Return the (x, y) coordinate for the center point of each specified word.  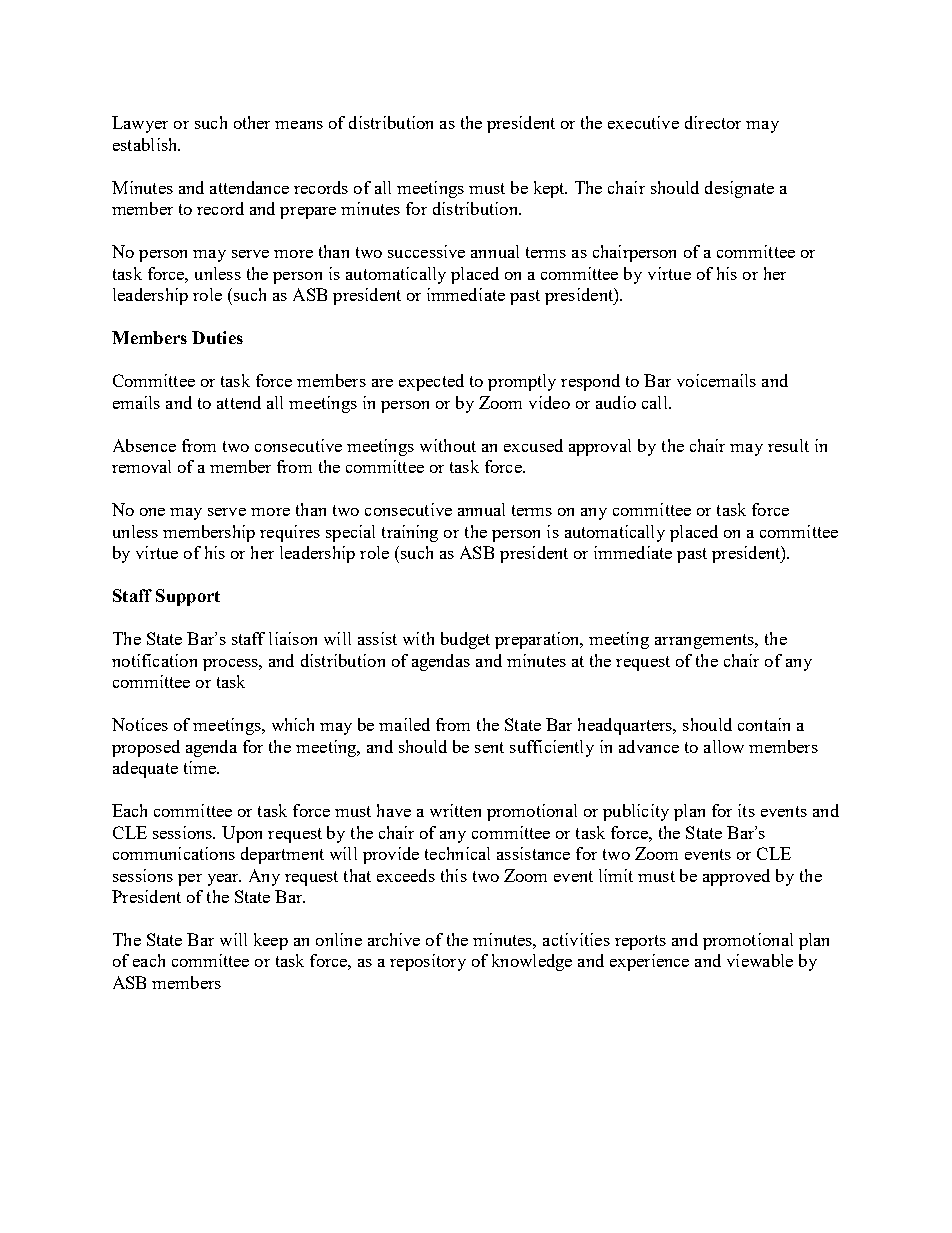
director (713, 122)
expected (431, 382)
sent (489, 747)
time (201, 767)
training (410, 533)
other (252, 122)
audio (616, 402)
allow (724, 746)
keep (271, 941)
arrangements (706, 641)
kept (550, 189)
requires (290, 533)
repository (428, 962)
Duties (217, 337)
